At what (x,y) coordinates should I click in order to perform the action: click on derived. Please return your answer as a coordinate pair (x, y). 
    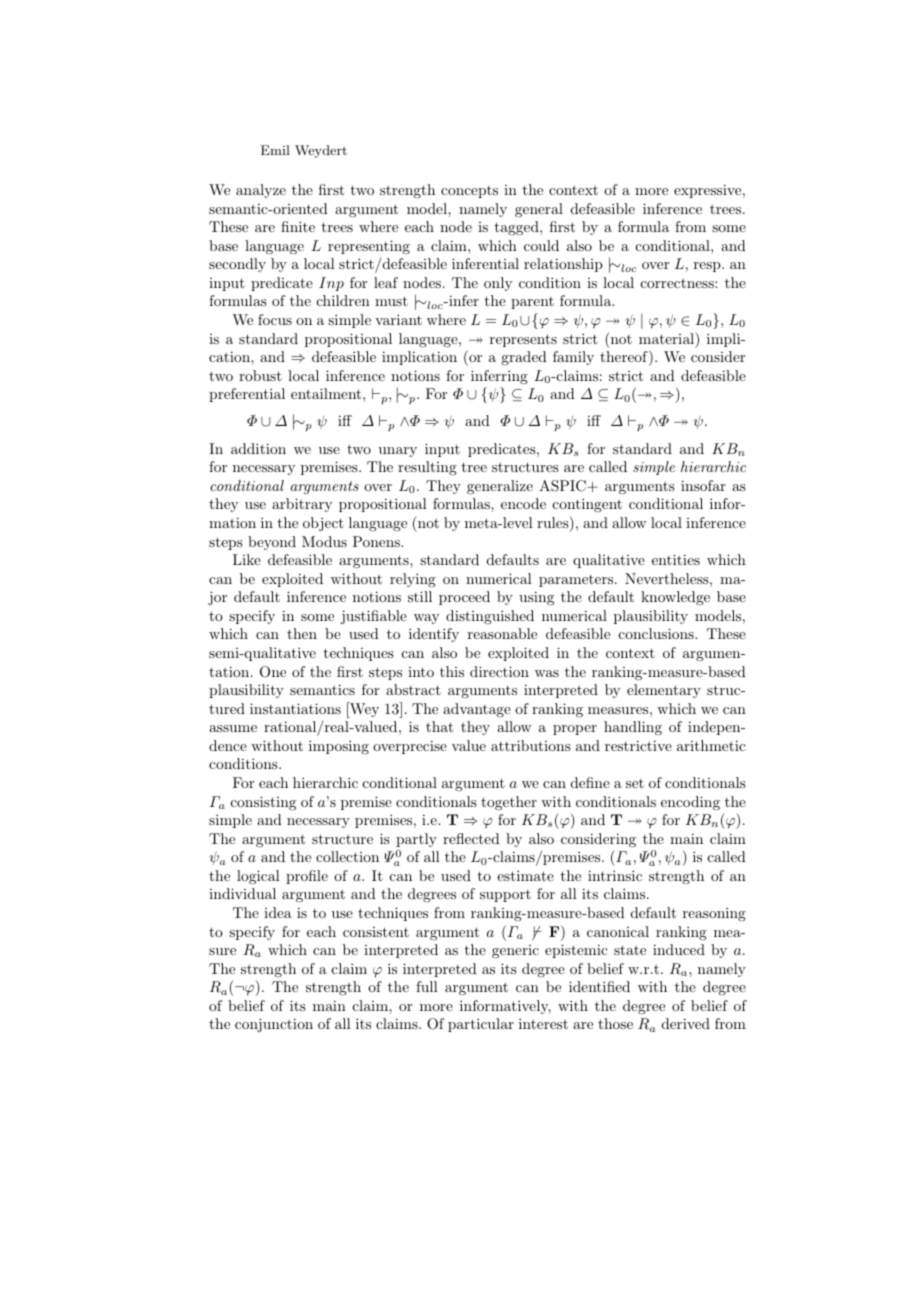
    Looking at the image, I should click on (686, 1023).
